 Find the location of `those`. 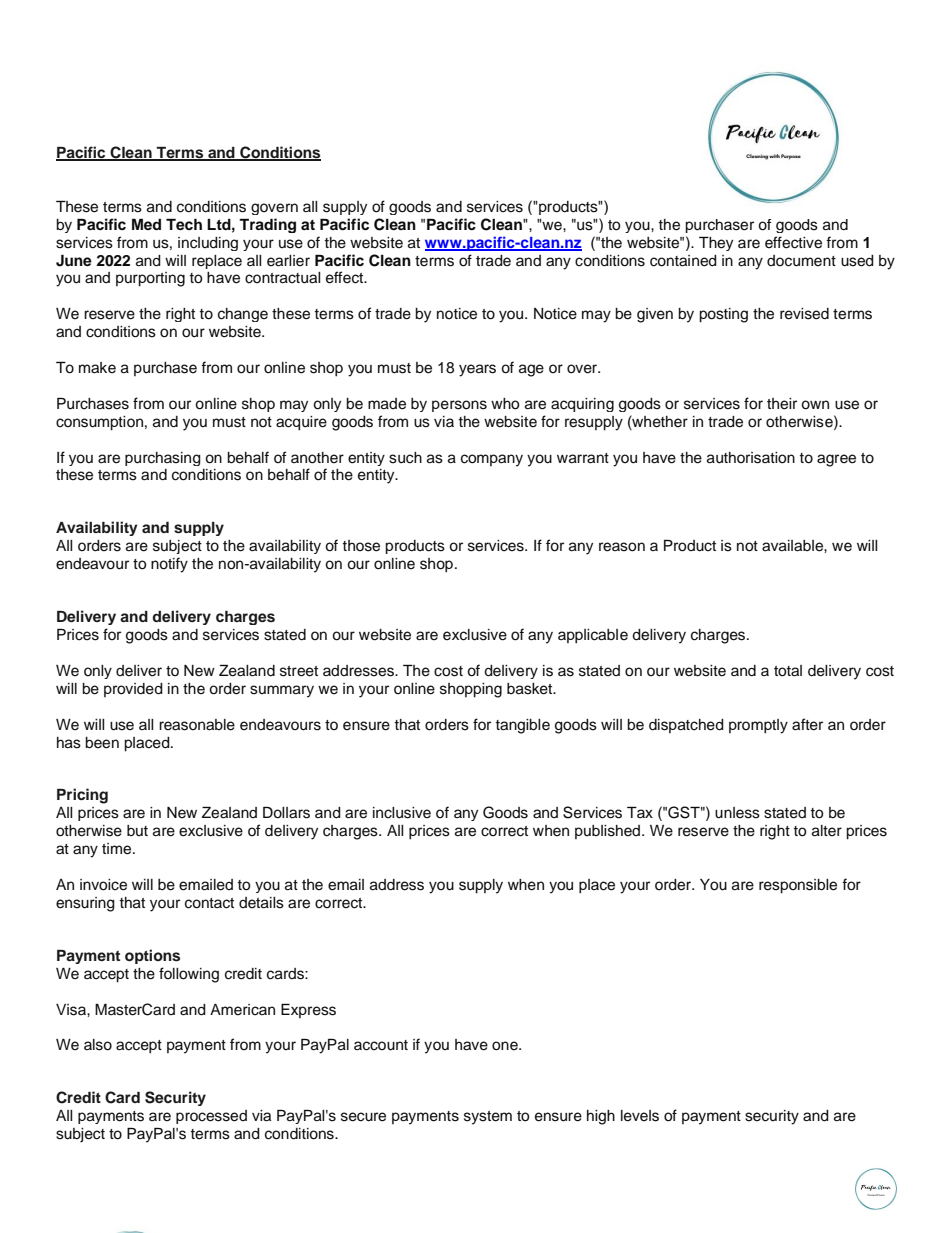

those is located at coordinates (361, 546).
